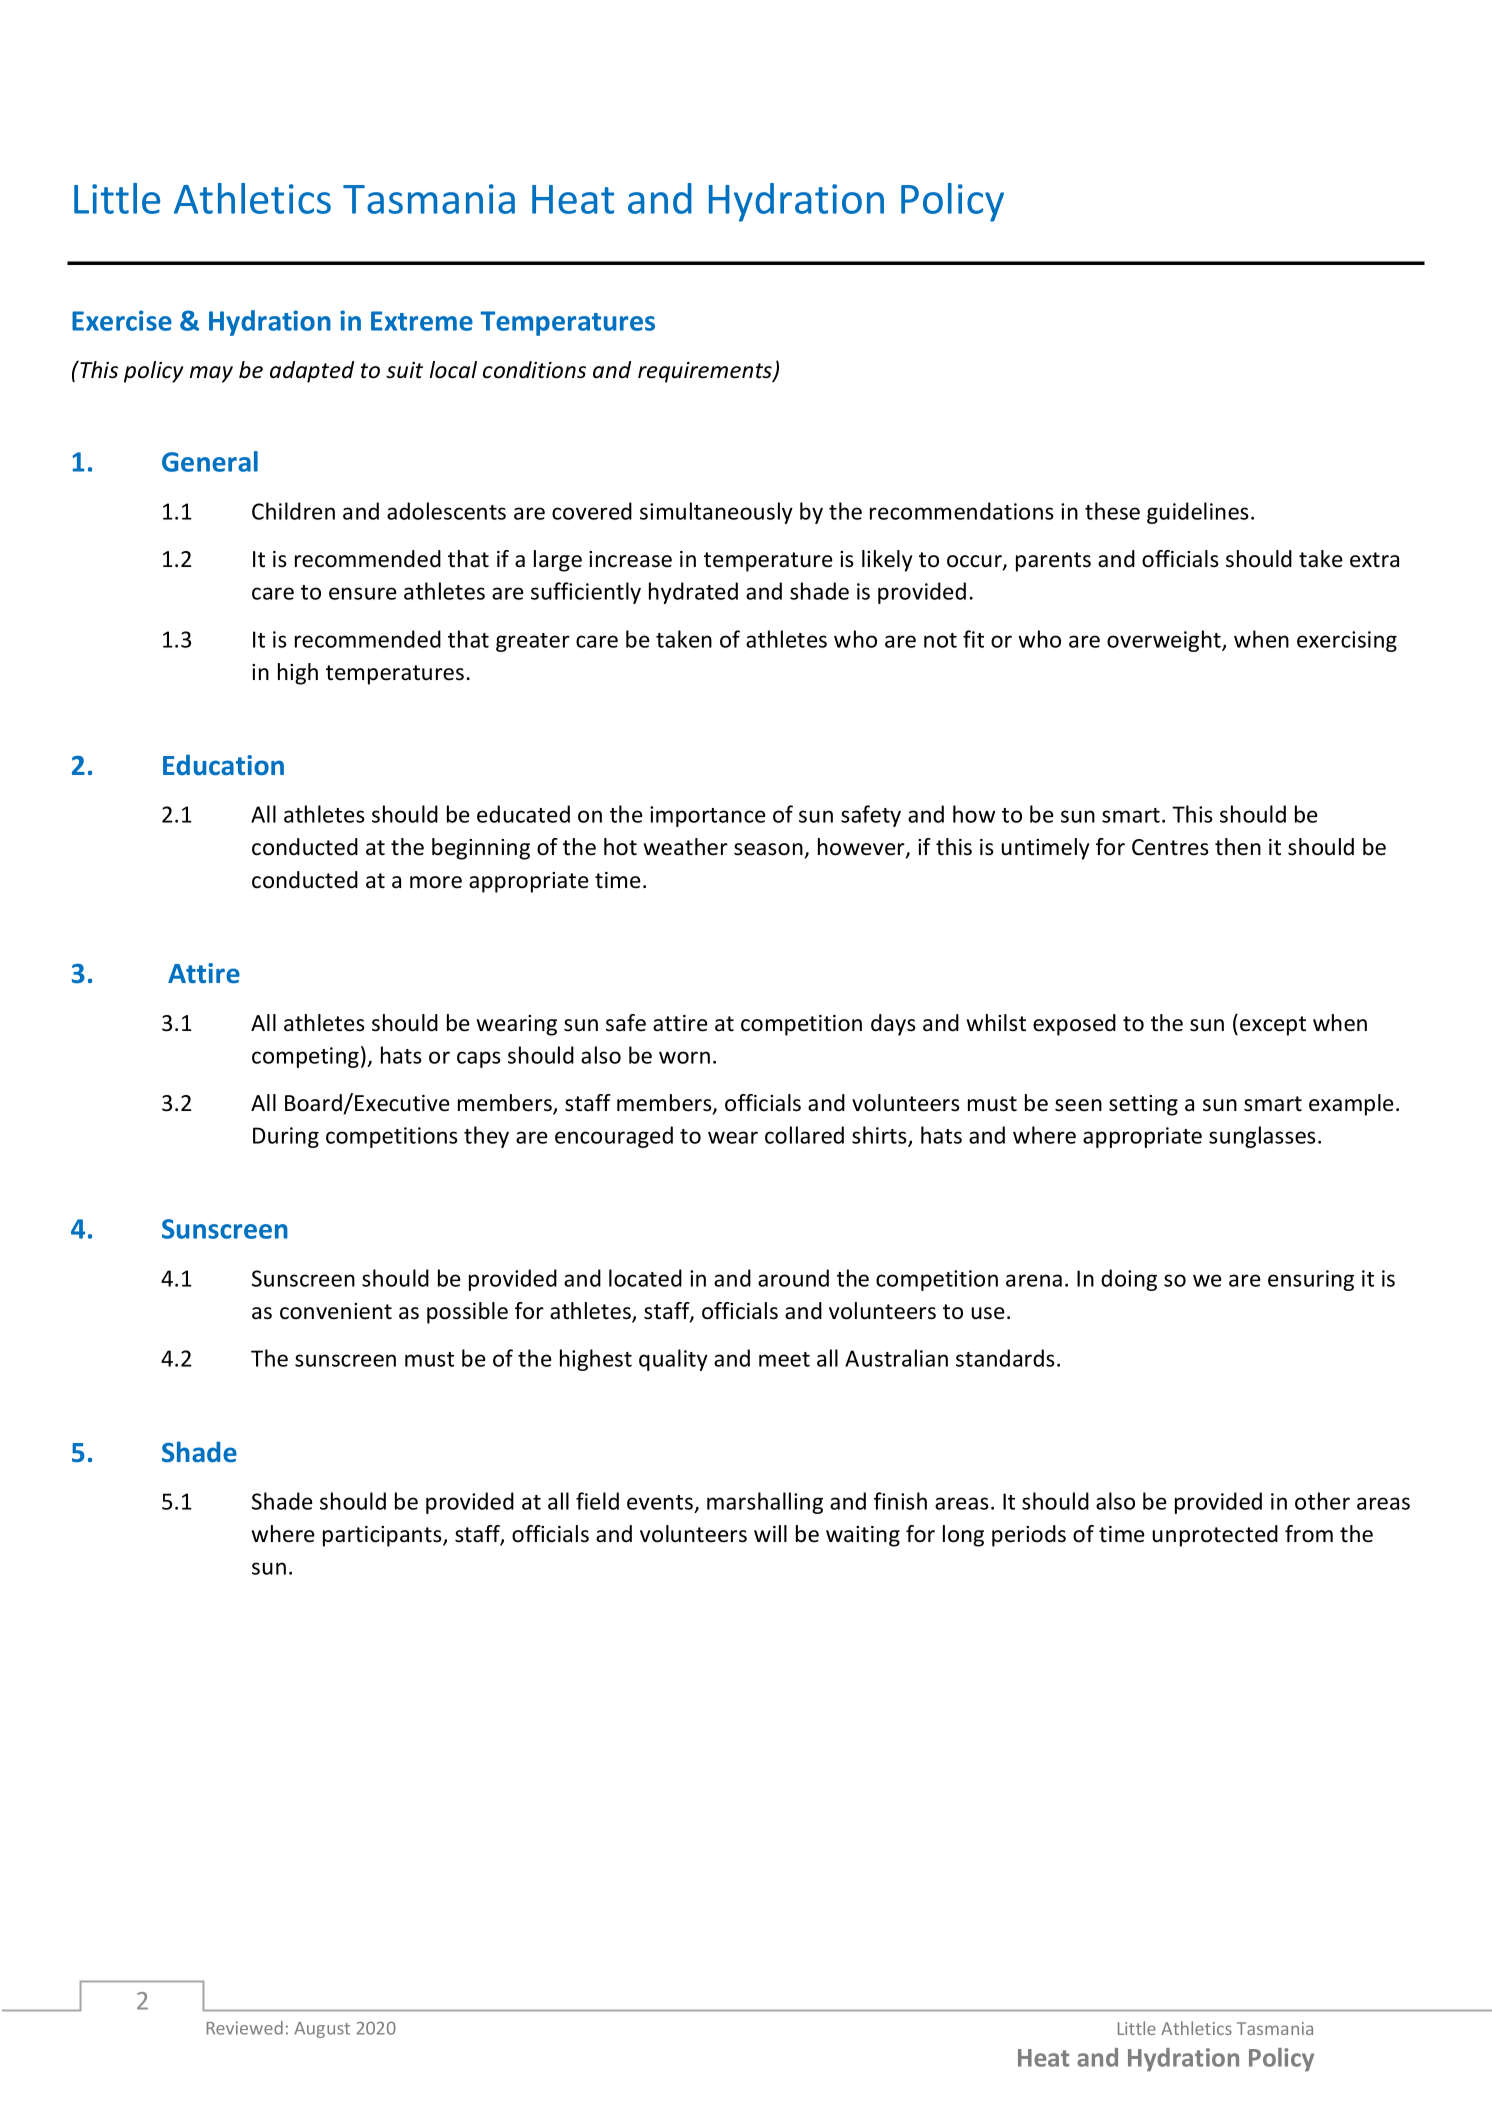 This document has height=2110, width=1492. What do you see at coordinates (312, 372) in the document?
I see `adapted` at bounding box center [312, 372].
